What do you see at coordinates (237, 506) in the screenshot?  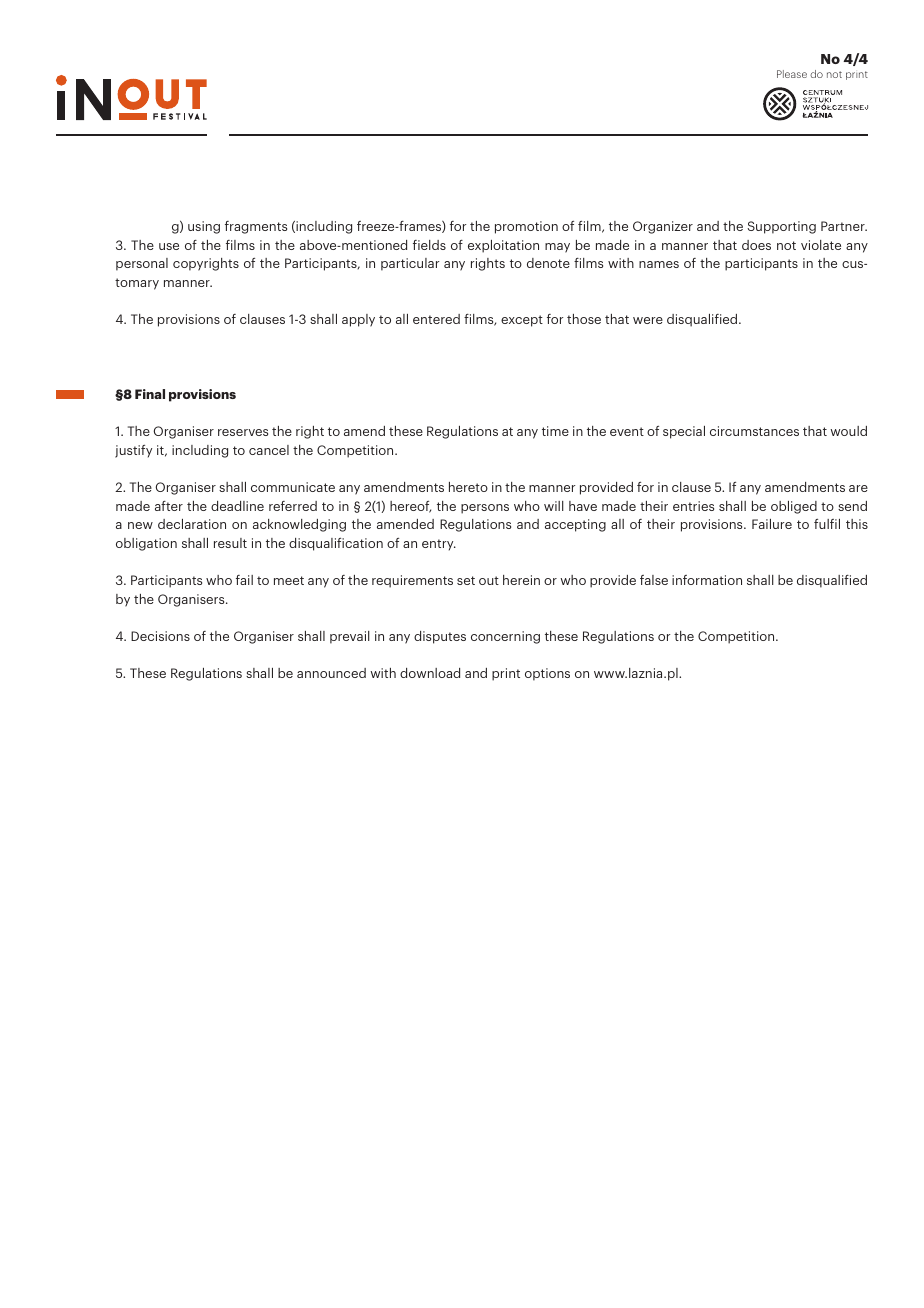 I see `deadline` at bounding box center [237, 506].
